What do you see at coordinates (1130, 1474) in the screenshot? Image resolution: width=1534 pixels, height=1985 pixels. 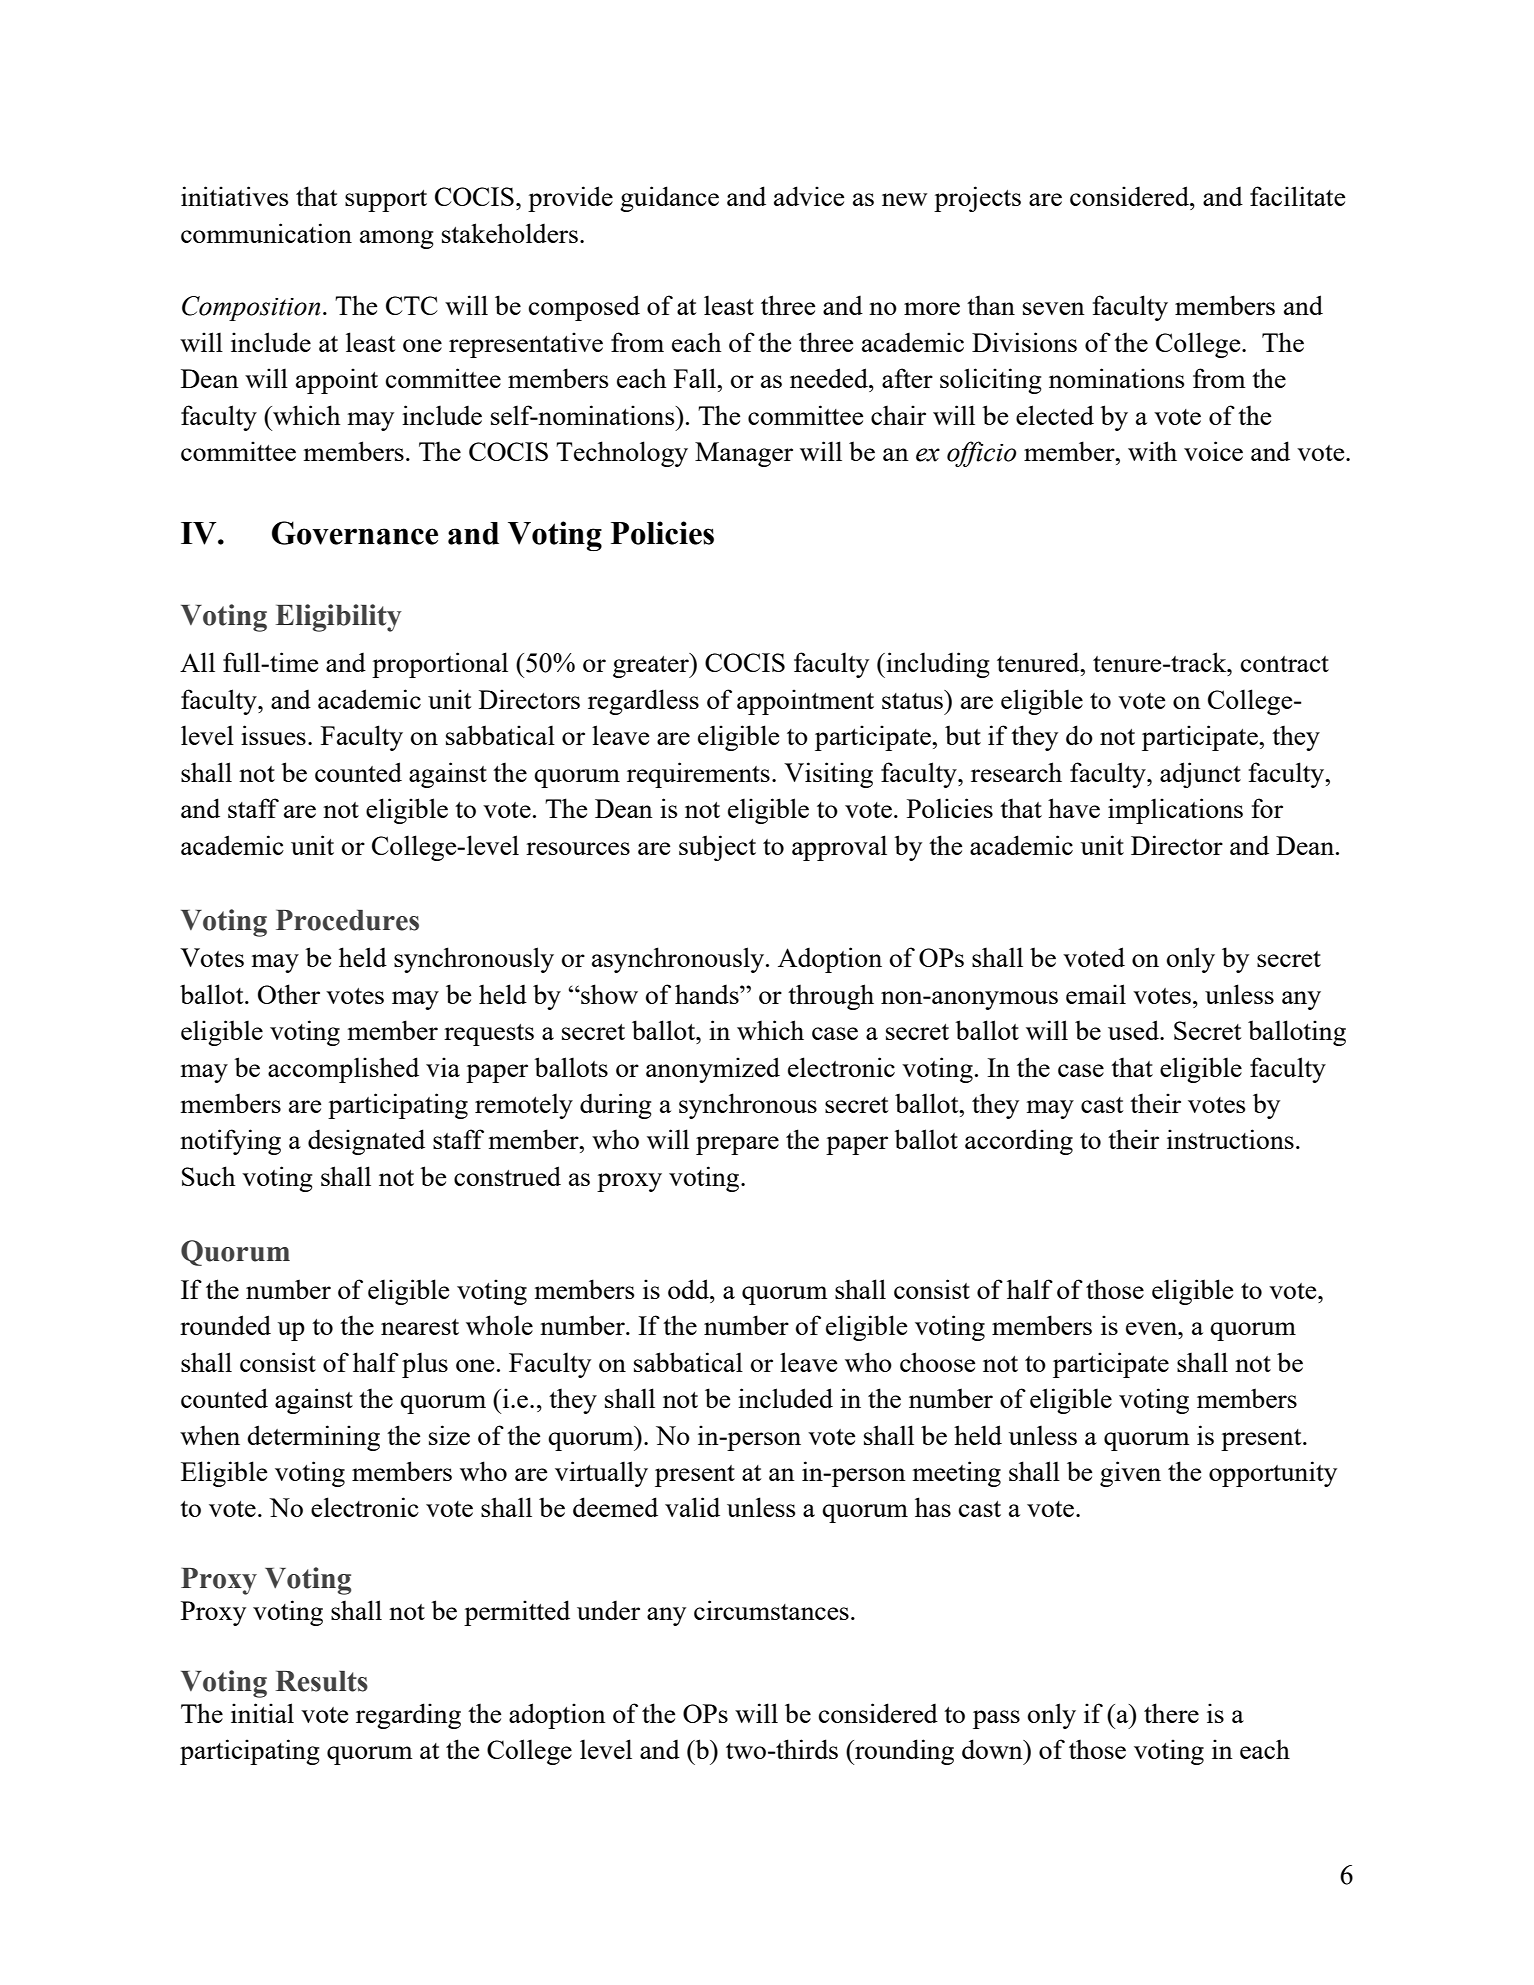 I see `given` at bounding box center [1130, 1474].
